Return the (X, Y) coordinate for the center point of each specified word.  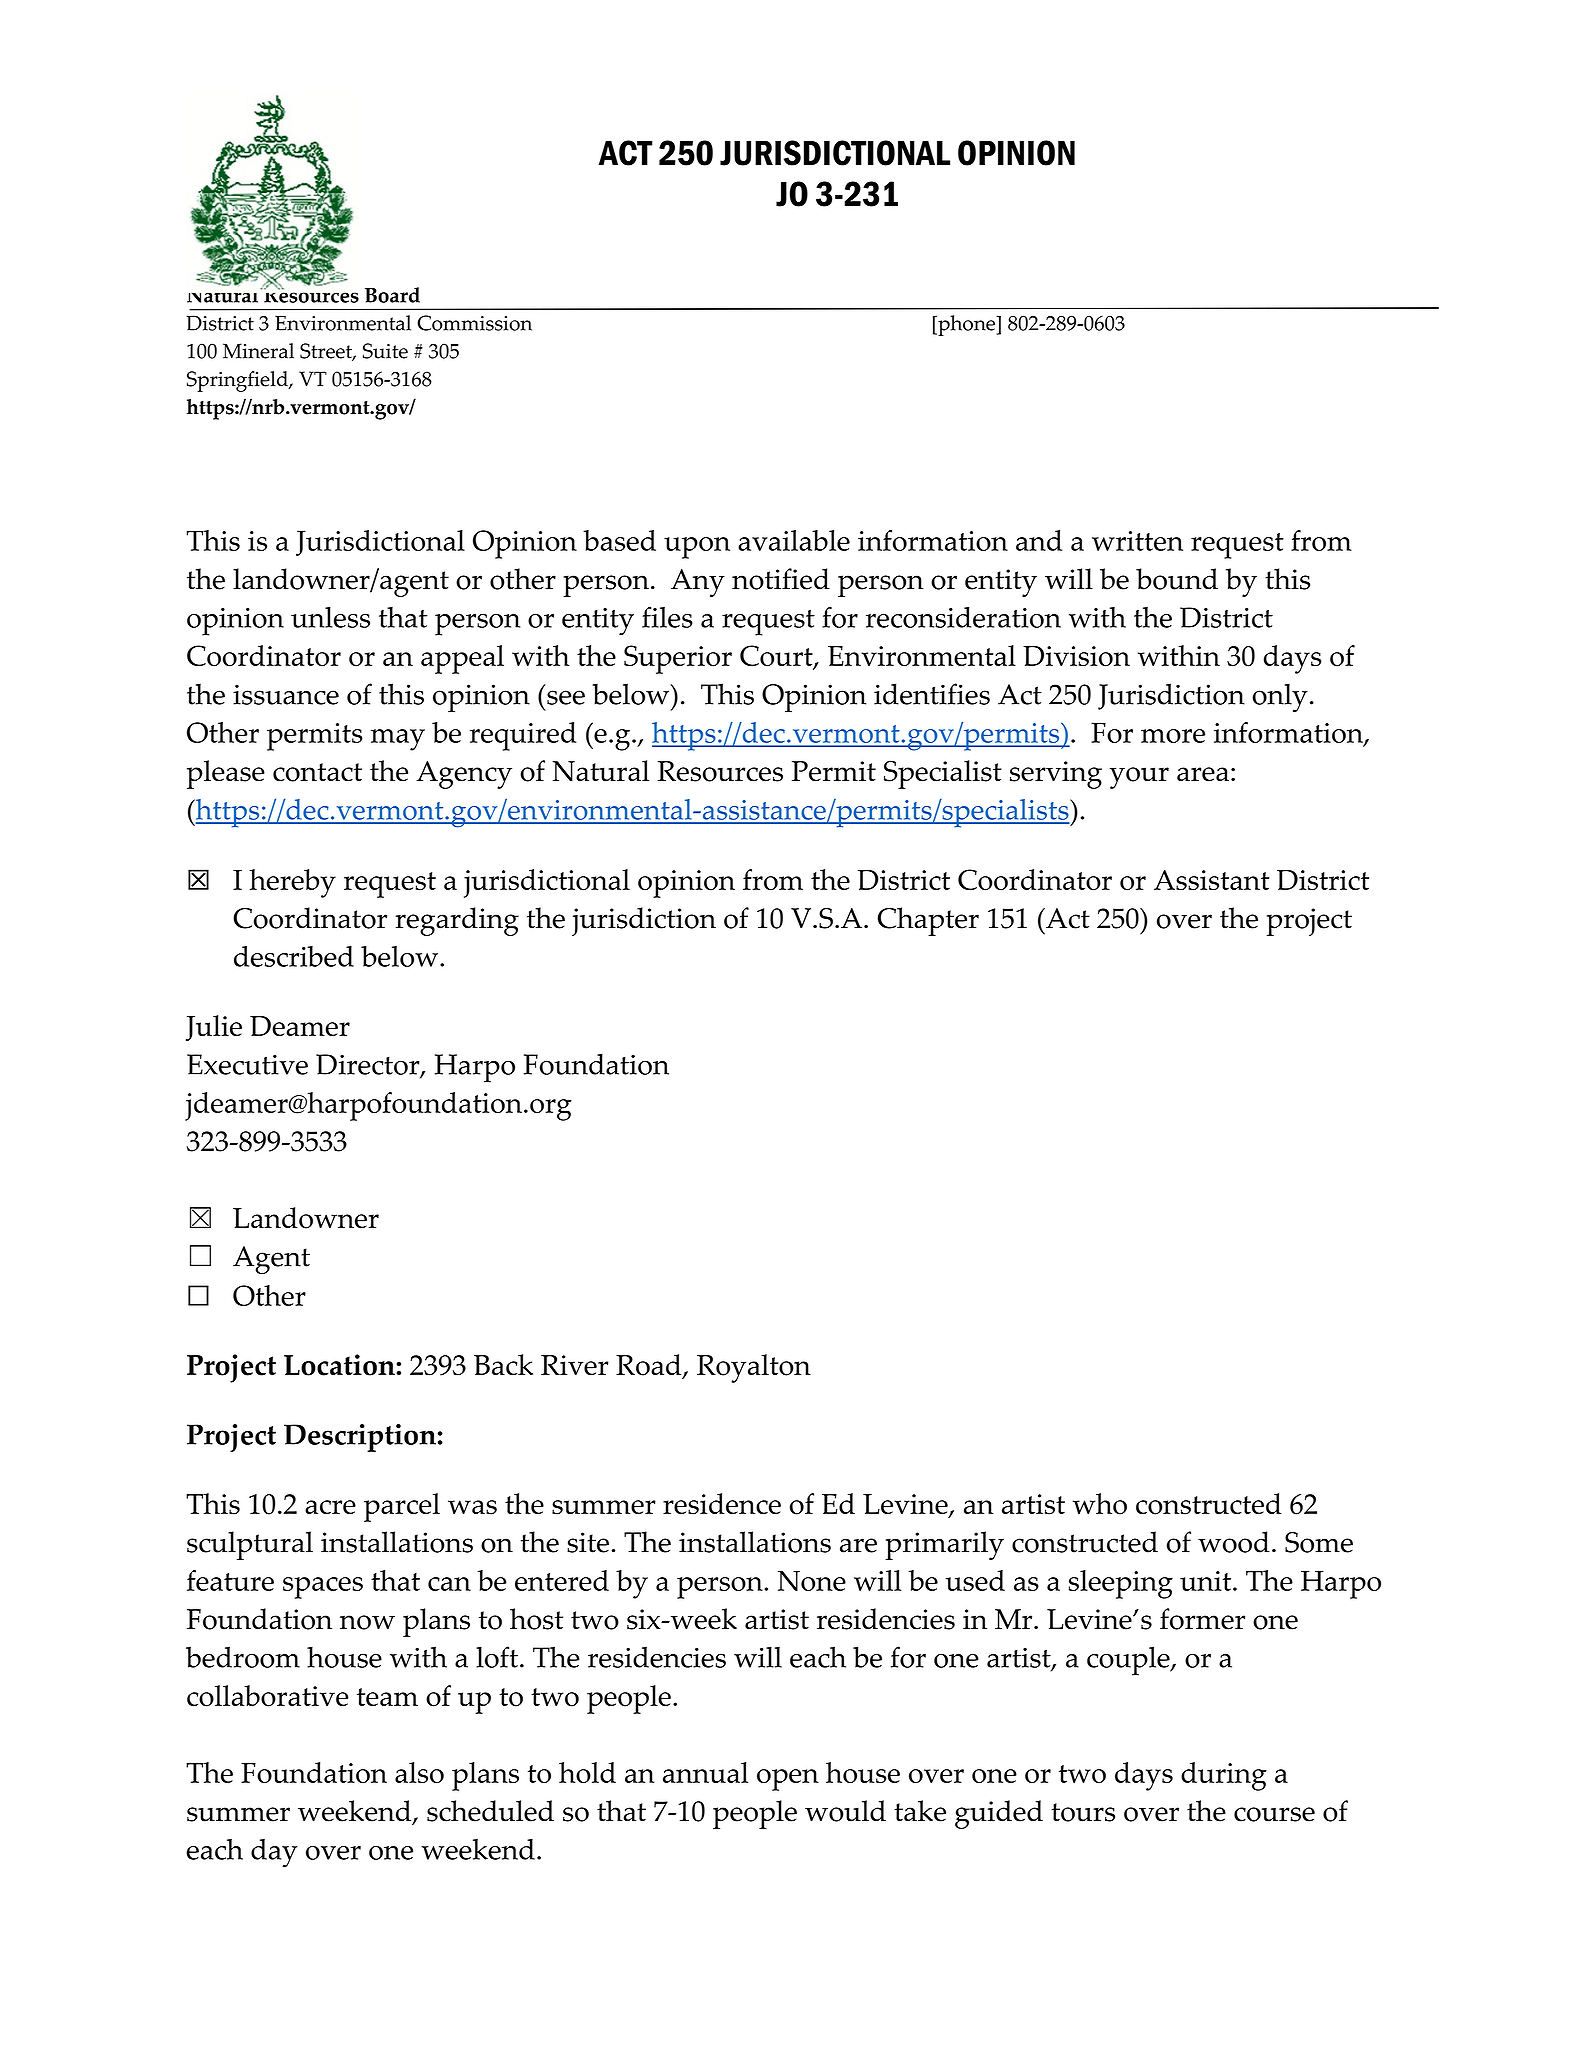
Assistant (1211, 880)
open (788, 1780)
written (1137, 541)
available (794, 540)
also (419, 1772)
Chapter (928, 921)
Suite (385, 351)
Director (369, 1065)
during (1224, 1776)
